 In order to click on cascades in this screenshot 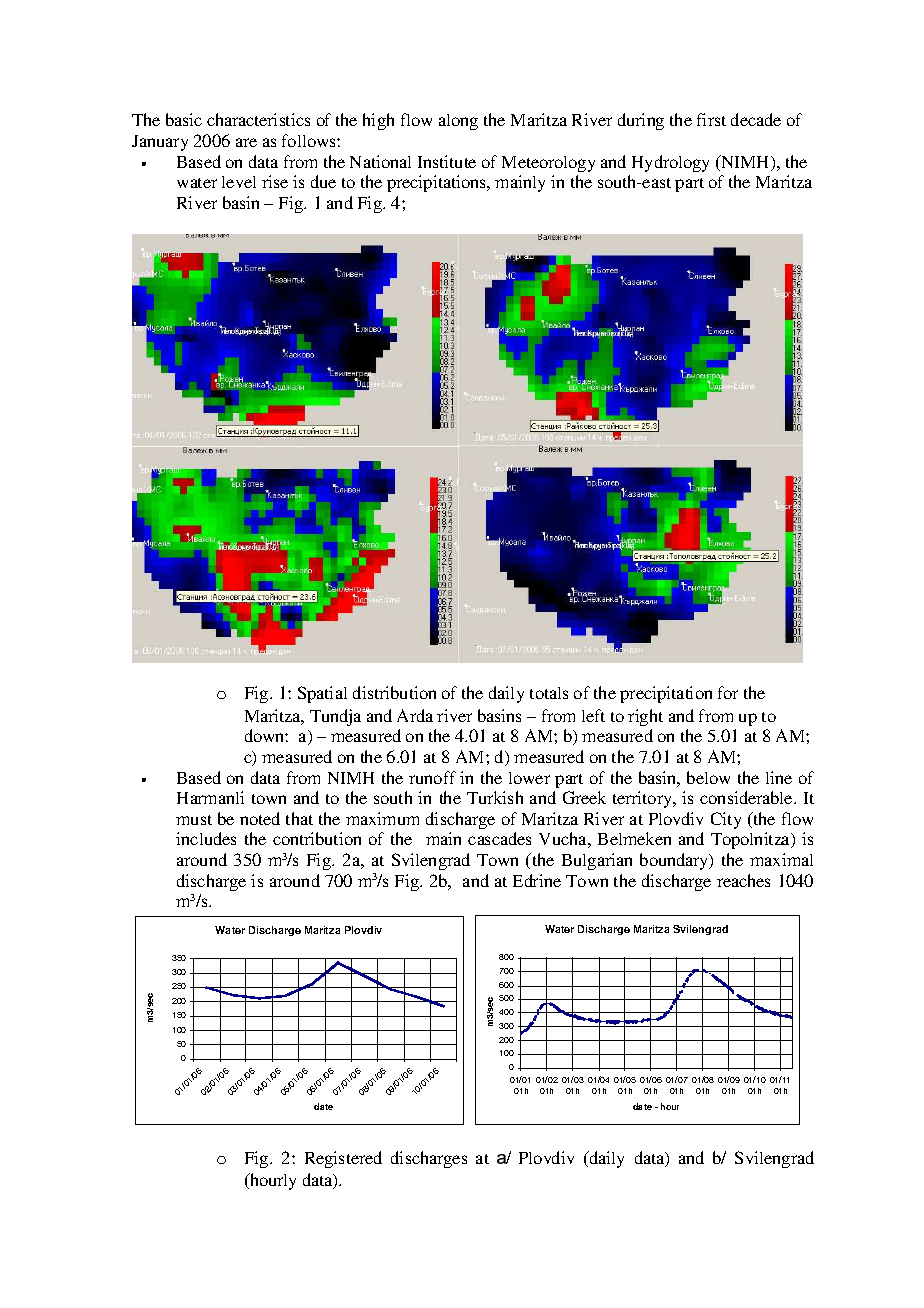, I will do `click(499, 838)`.
